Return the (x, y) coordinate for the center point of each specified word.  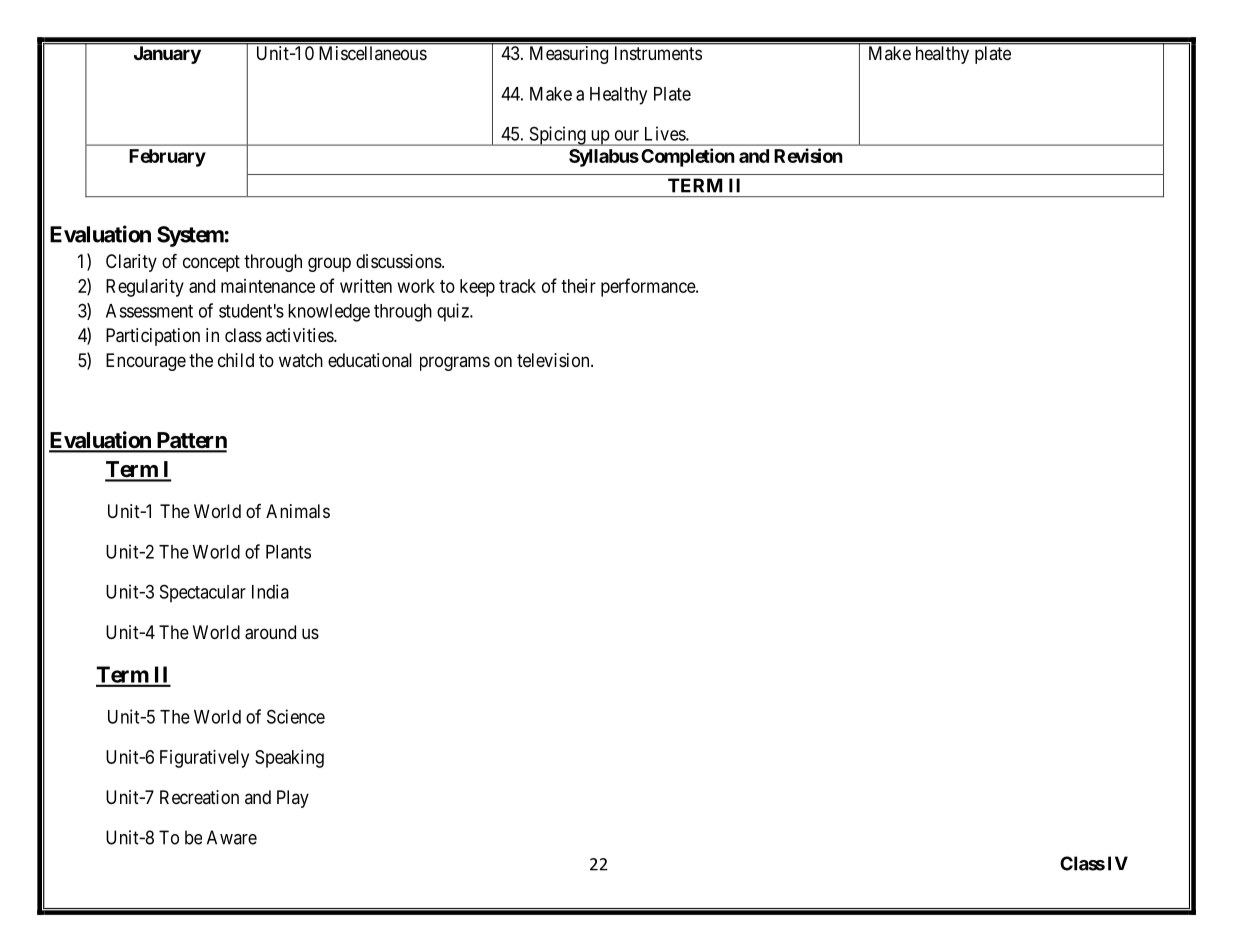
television (554, 360)
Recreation (199, 797)
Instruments (658, 53)
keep (477, 288)
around (270, 632)
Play (293, 799)
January (167, 55)
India (270, 591)
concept (211, 263)
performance (649, 287)
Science (296, 716)
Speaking (289, 759)
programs (455, 363)
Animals (298, 511)
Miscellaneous (373, 53)
